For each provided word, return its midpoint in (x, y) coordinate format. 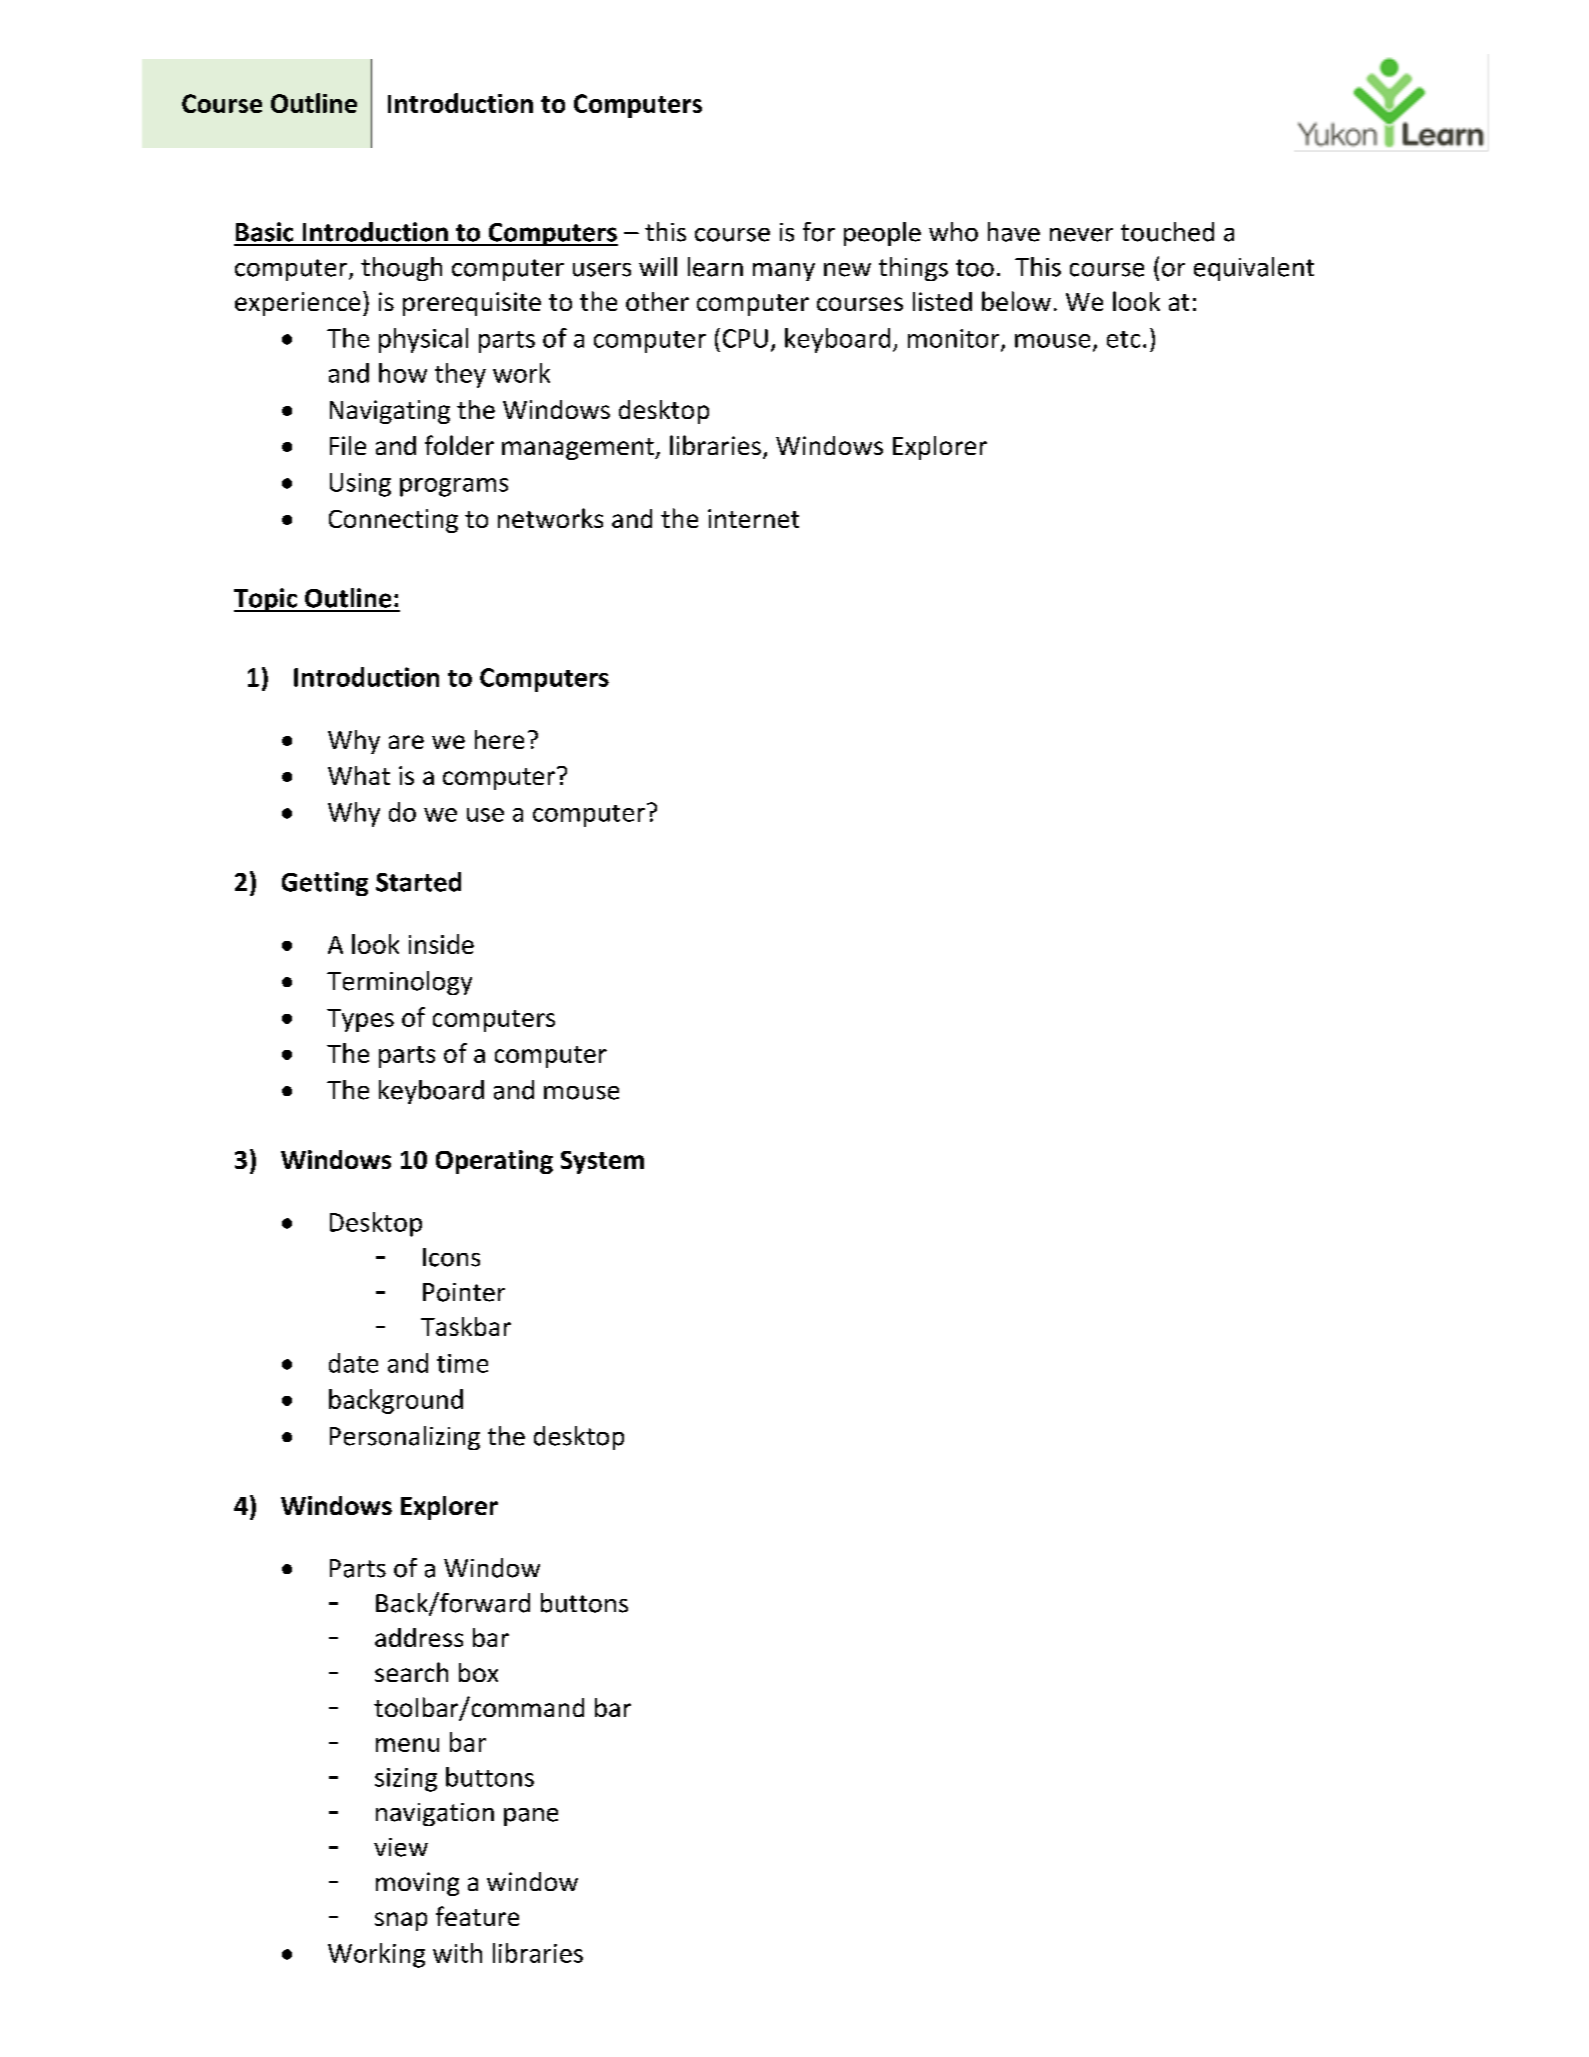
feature (477, 1916)
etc (1123, 339)
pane (531, 1817)
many (784, 272)
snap (401, 1921)
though (401, 269)
